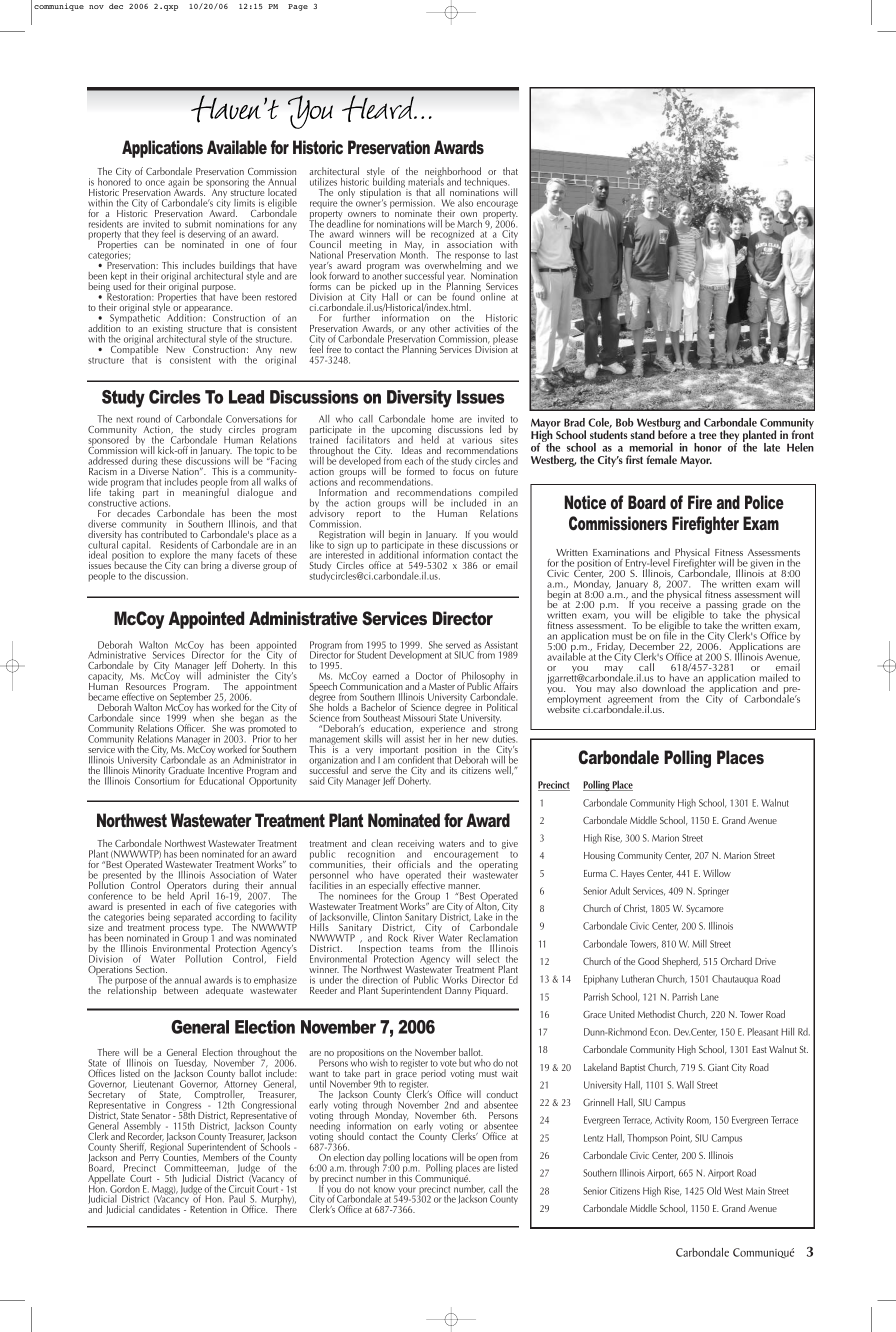 The height and width of the screenshot is (1332, 896). What do you see at coordinates (453, 173) in the screenshot?
I see `neighborhood` at bounding box center [453, 173].
